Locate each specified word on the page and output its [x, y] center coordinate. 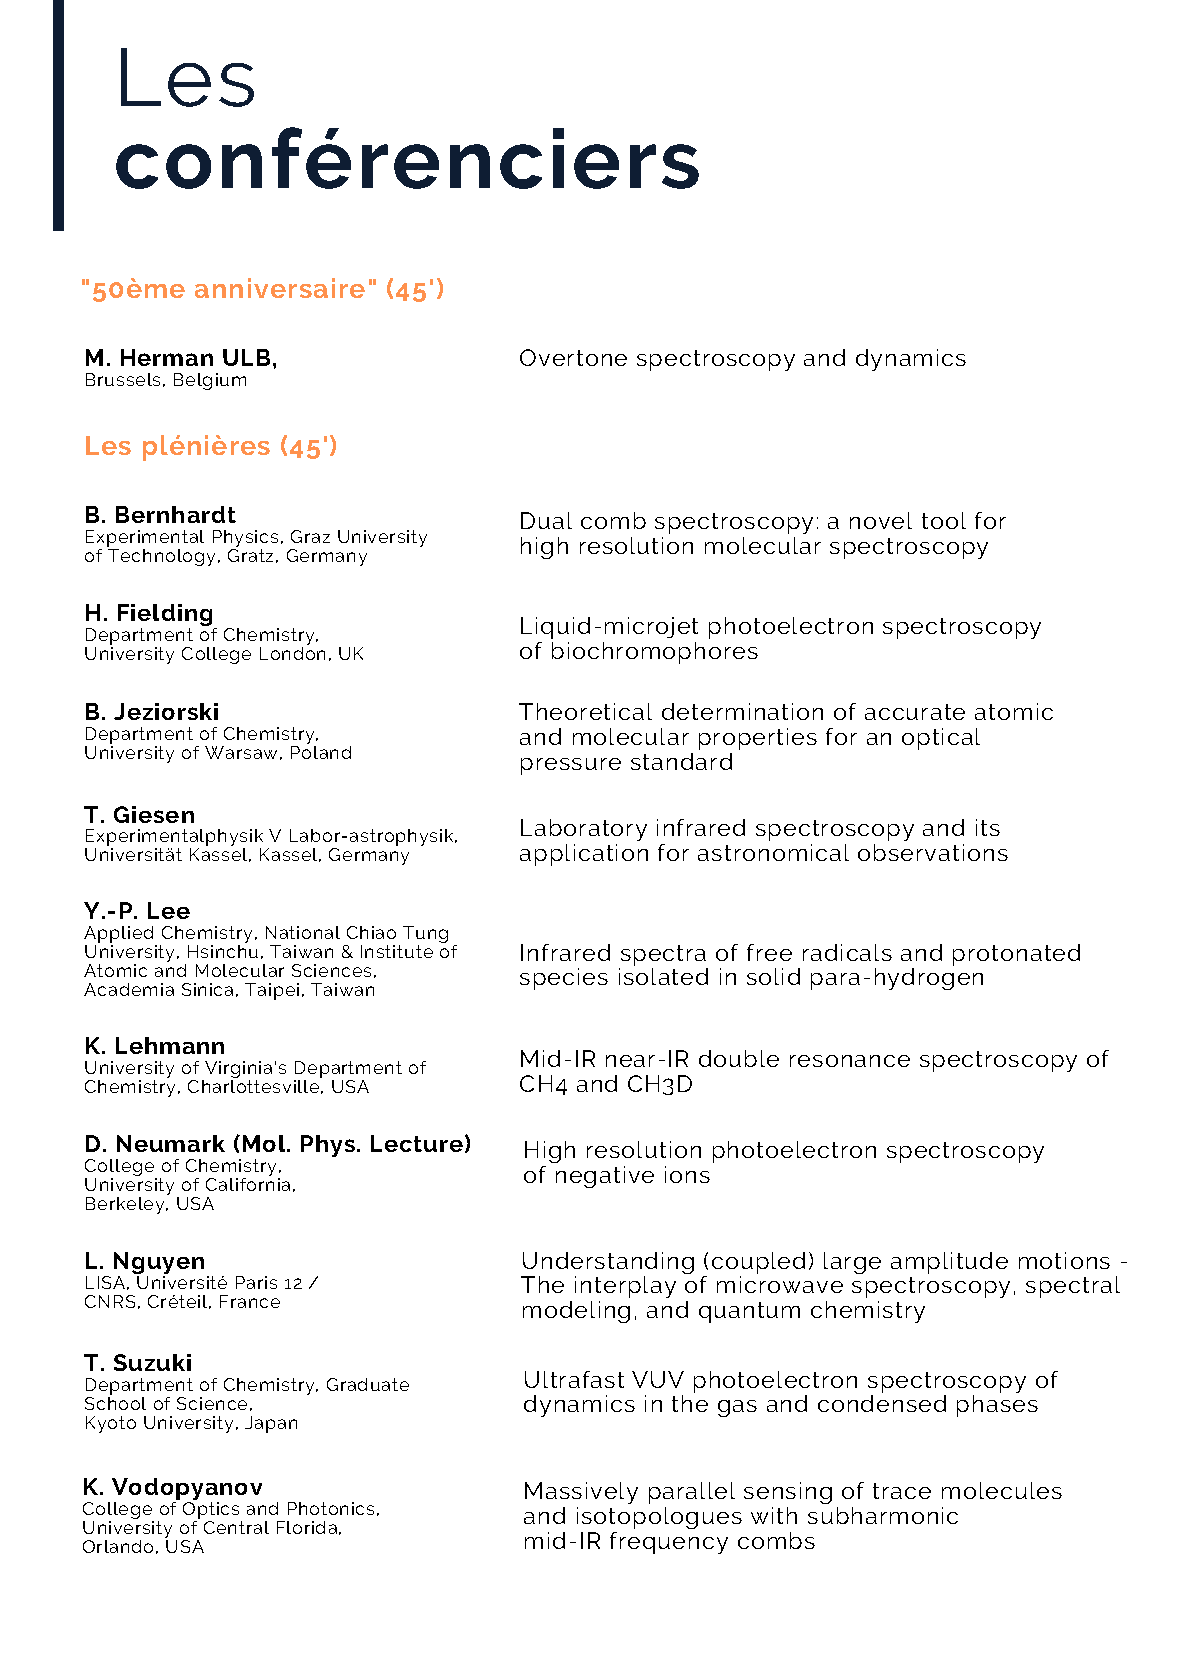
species [564, 979]
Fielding [166, 616]
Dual [546, 520]
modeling [576, 1312]
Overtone [573, 357]
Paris [256, 1282]
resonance [850, 1061]
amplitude [949, 1263]
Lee [169, 910]
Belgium [210, 381]
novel [881, 520]
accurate [915, 712]
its [988, 827]
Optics [212, 1512]
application [584, 855]
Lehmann [170, 1045]
